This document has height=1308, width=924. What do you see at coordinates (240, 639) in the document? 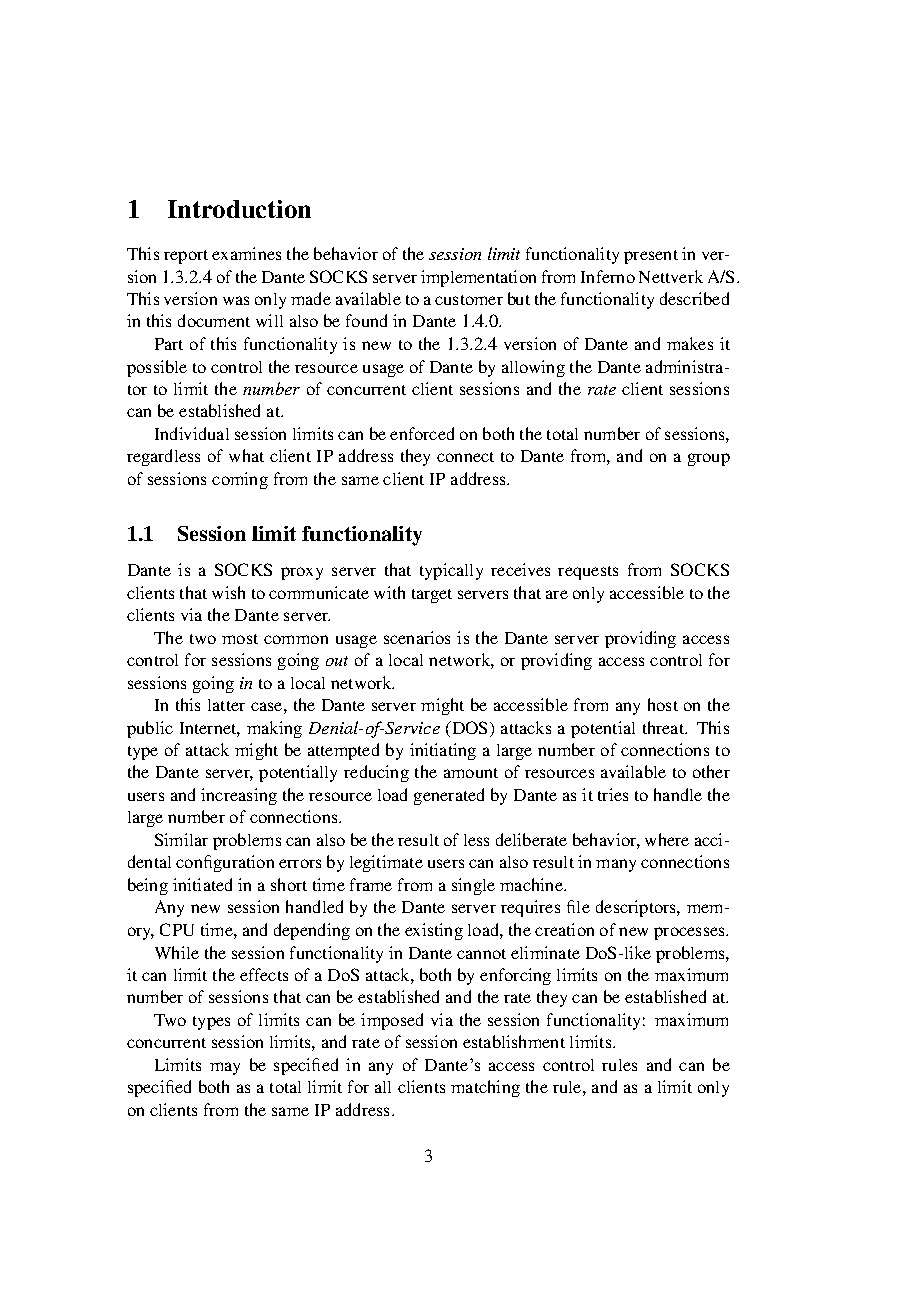
I see `most` at bounding box center [240, 639].
